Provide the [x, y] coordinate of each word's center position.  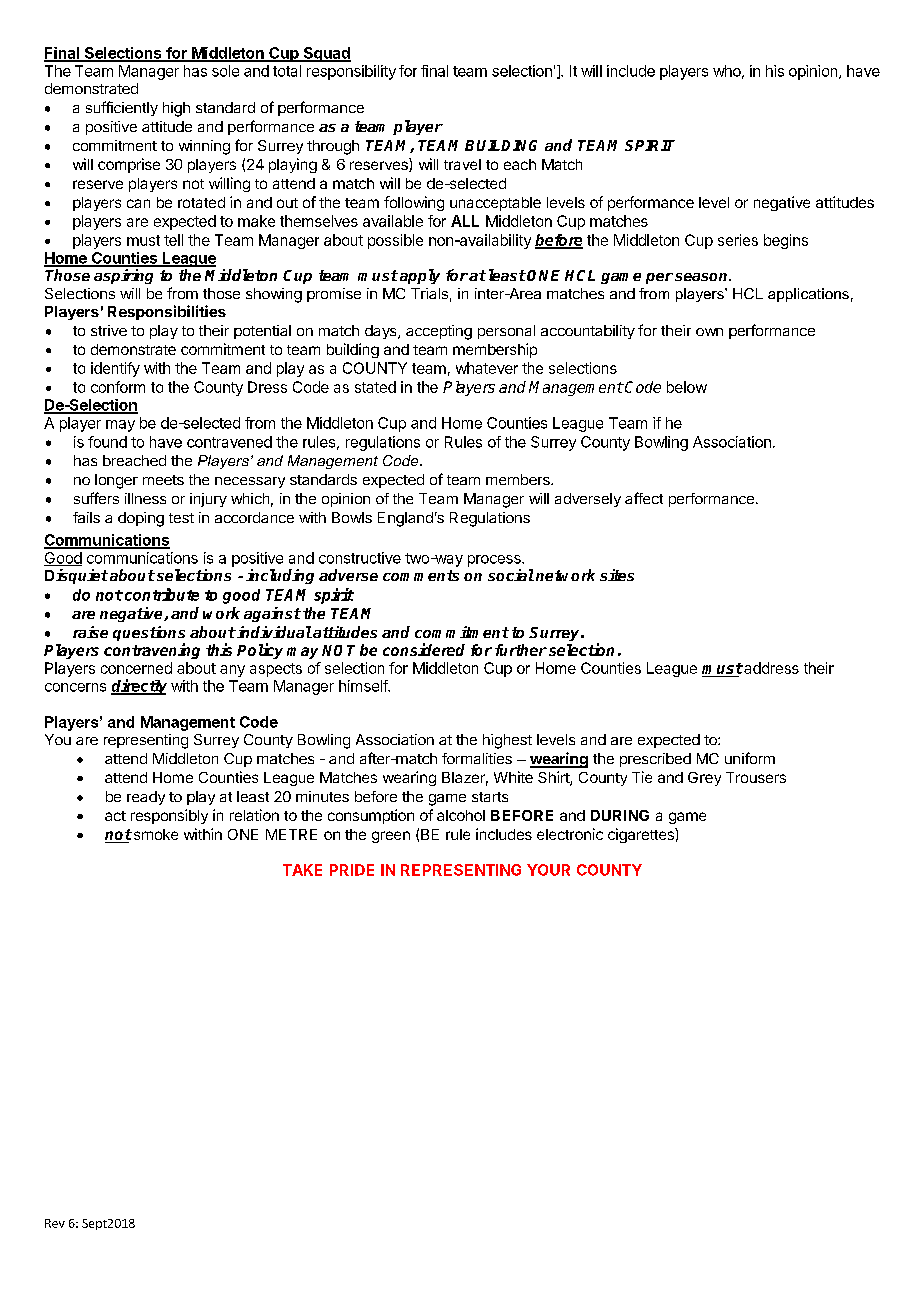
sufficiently [122, 108]
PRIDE [352, 870]
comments [421, 575]
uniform [750, 758]
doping [141, 519]
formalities [477, 758]
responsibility [351, 72]
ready [146, 798]
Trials [429, 293]
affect [644, 498]
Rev [55, 1223]
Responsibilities [167, 312]
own [709, 332]
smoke [154, 834]
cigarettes [642, 835]
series [738, 240]
